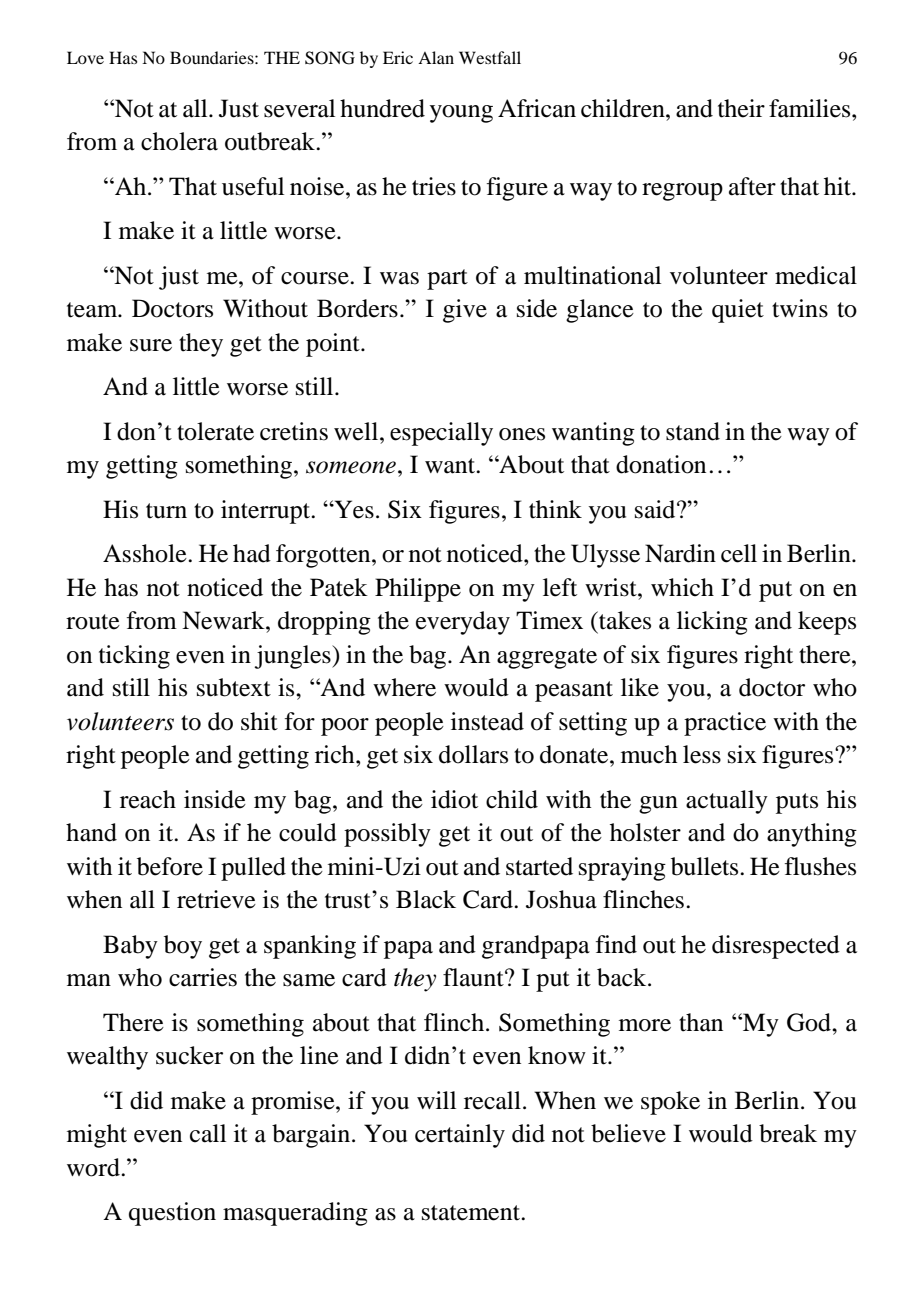  What do you see at coordinates (179, 141) in the screenshot?
I see `cholera` at bounding box center [179, 141].
